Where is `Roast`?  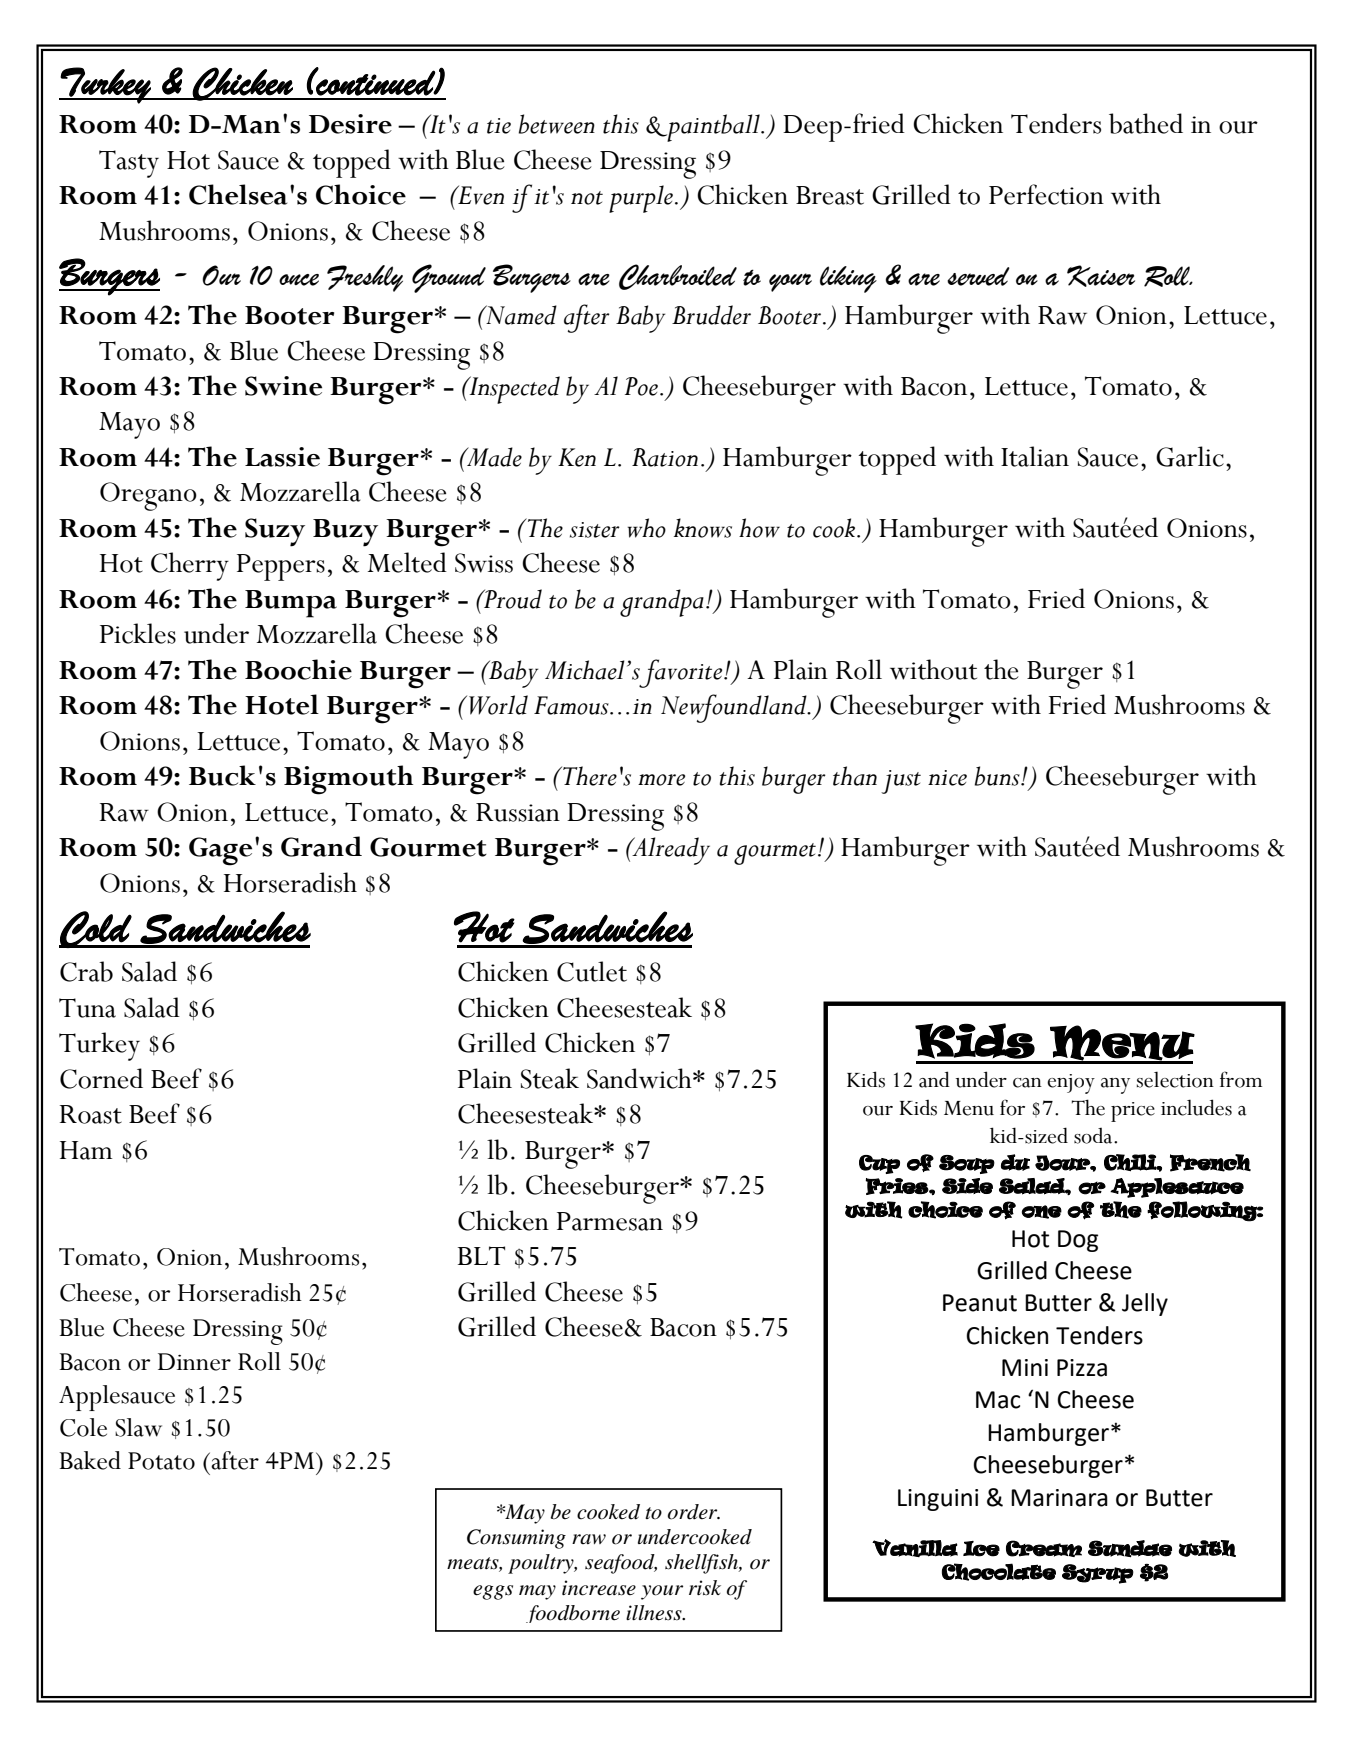 Roast is located at coordinates (91, 1114).
